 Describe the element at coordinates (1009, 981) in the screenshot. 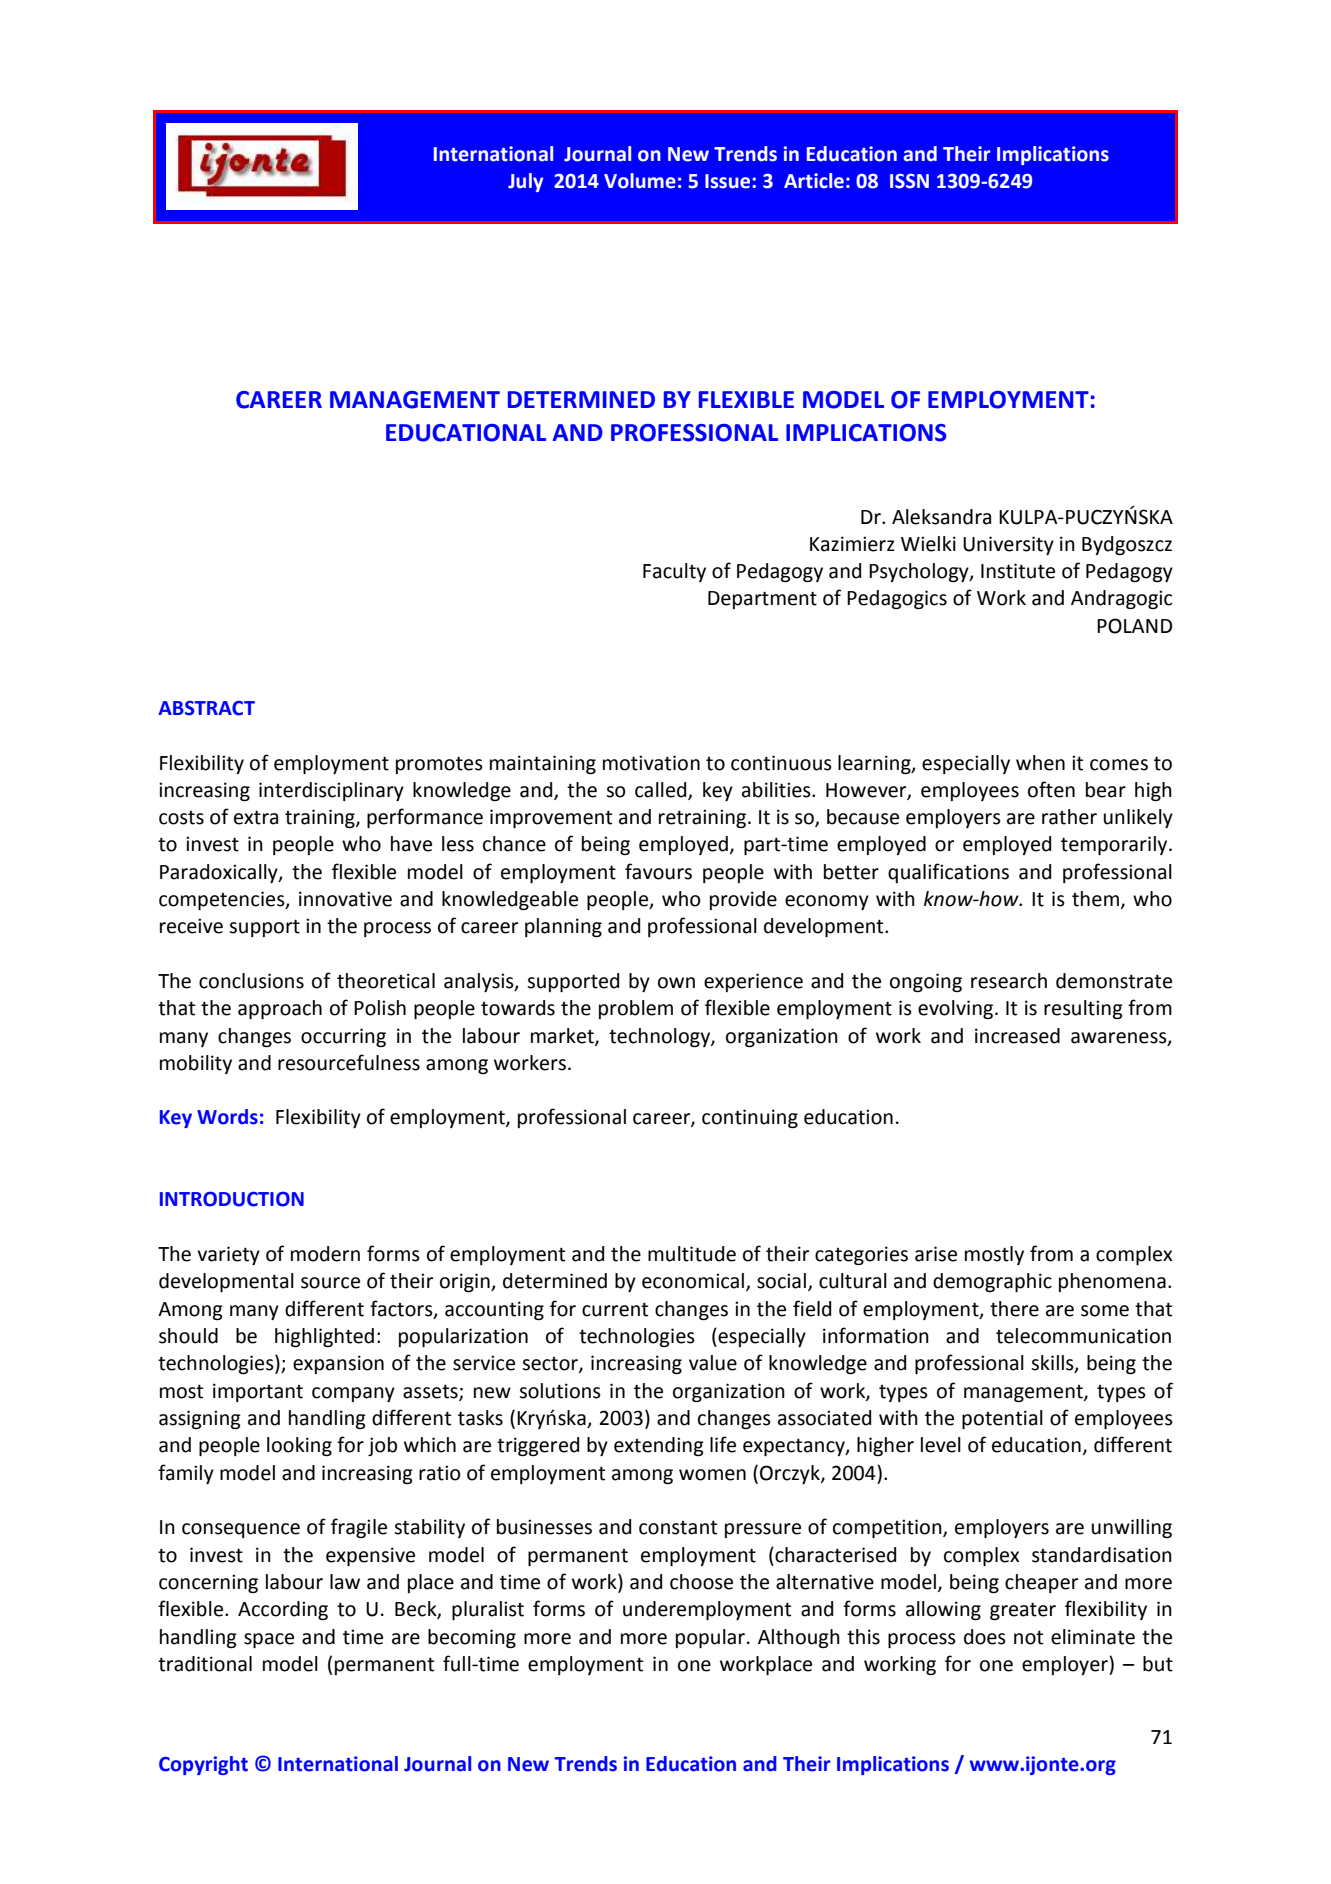

I see `research` at that location.
